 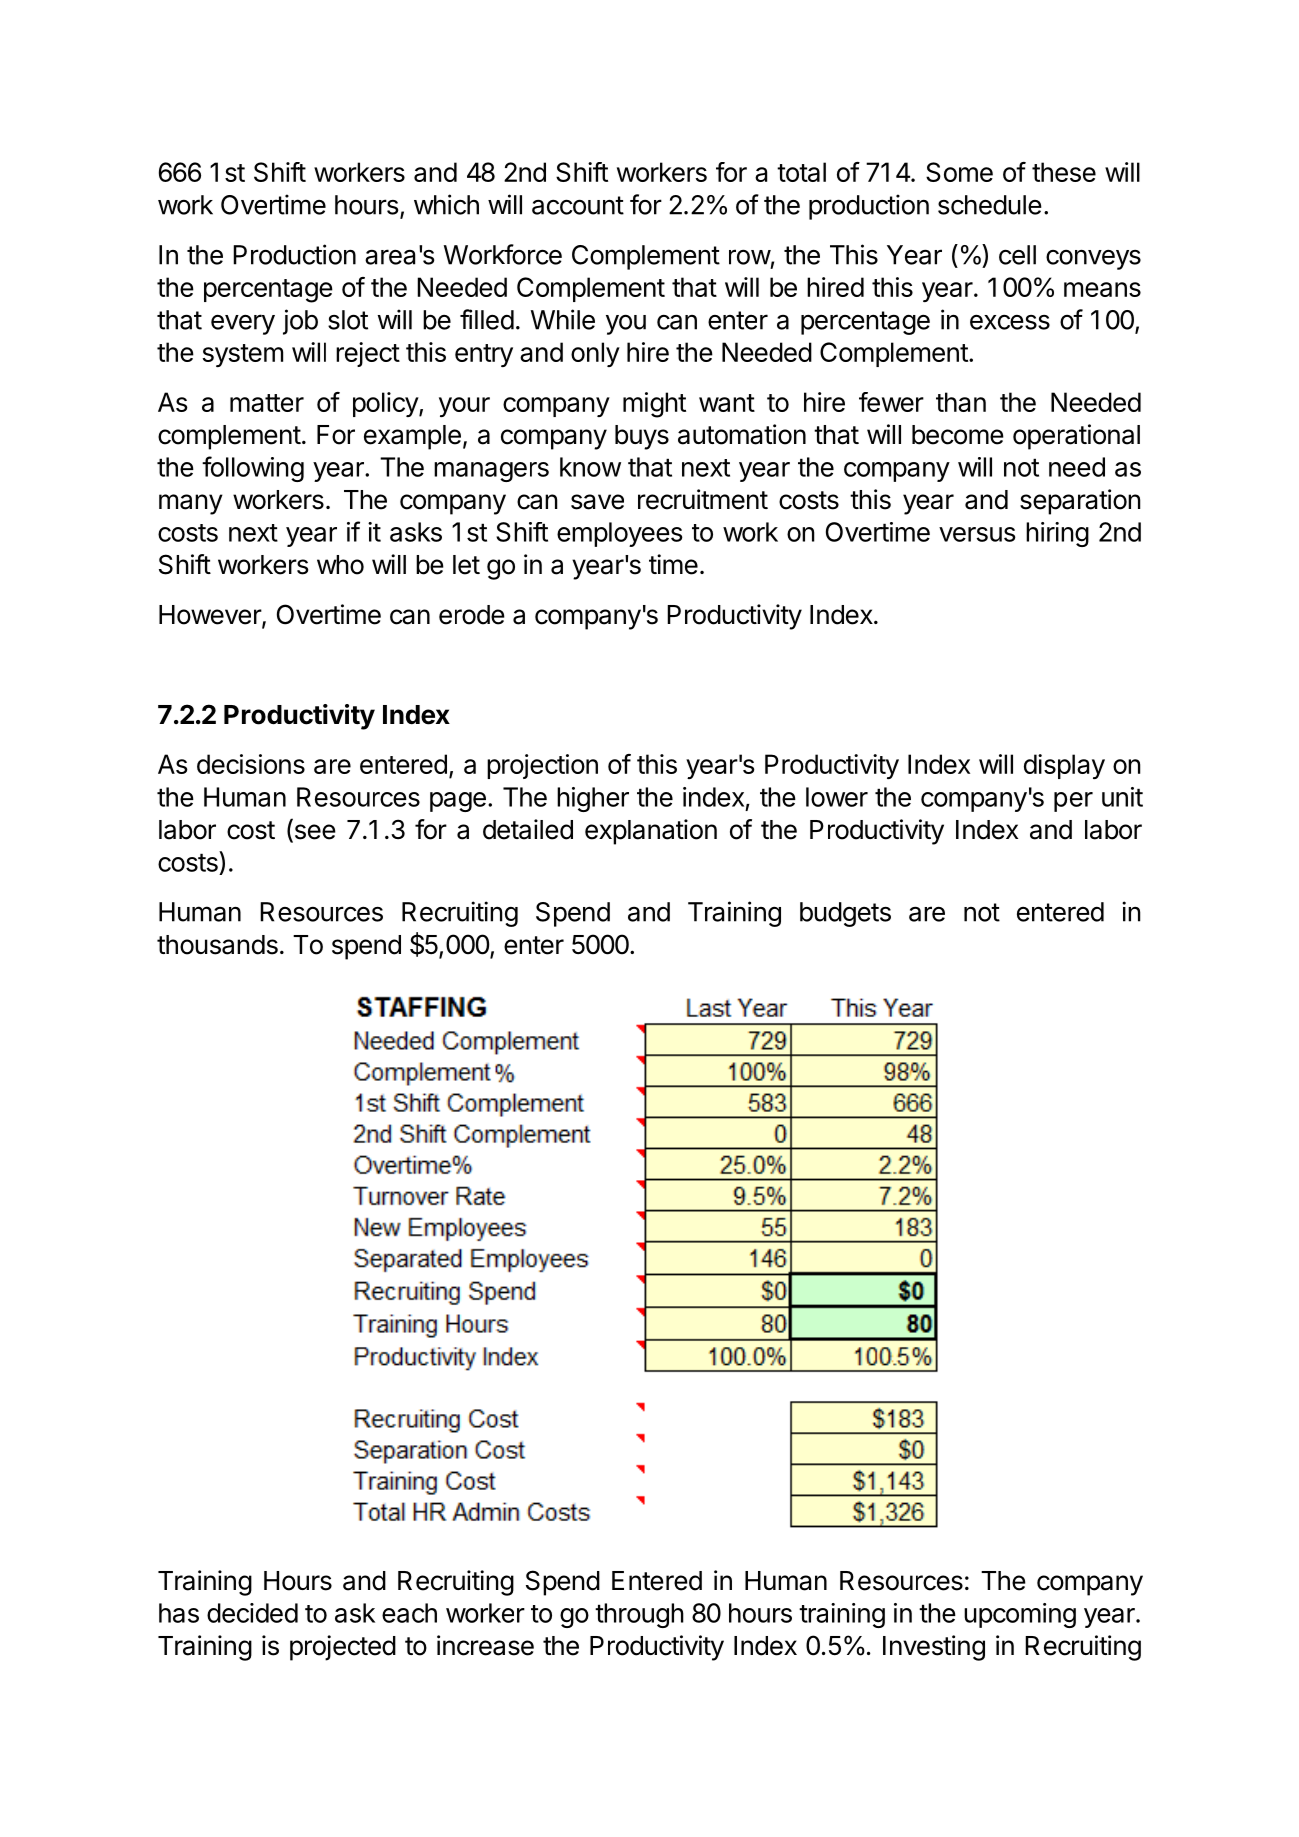 I want to click on budgets, so click(x=845, y=914).
